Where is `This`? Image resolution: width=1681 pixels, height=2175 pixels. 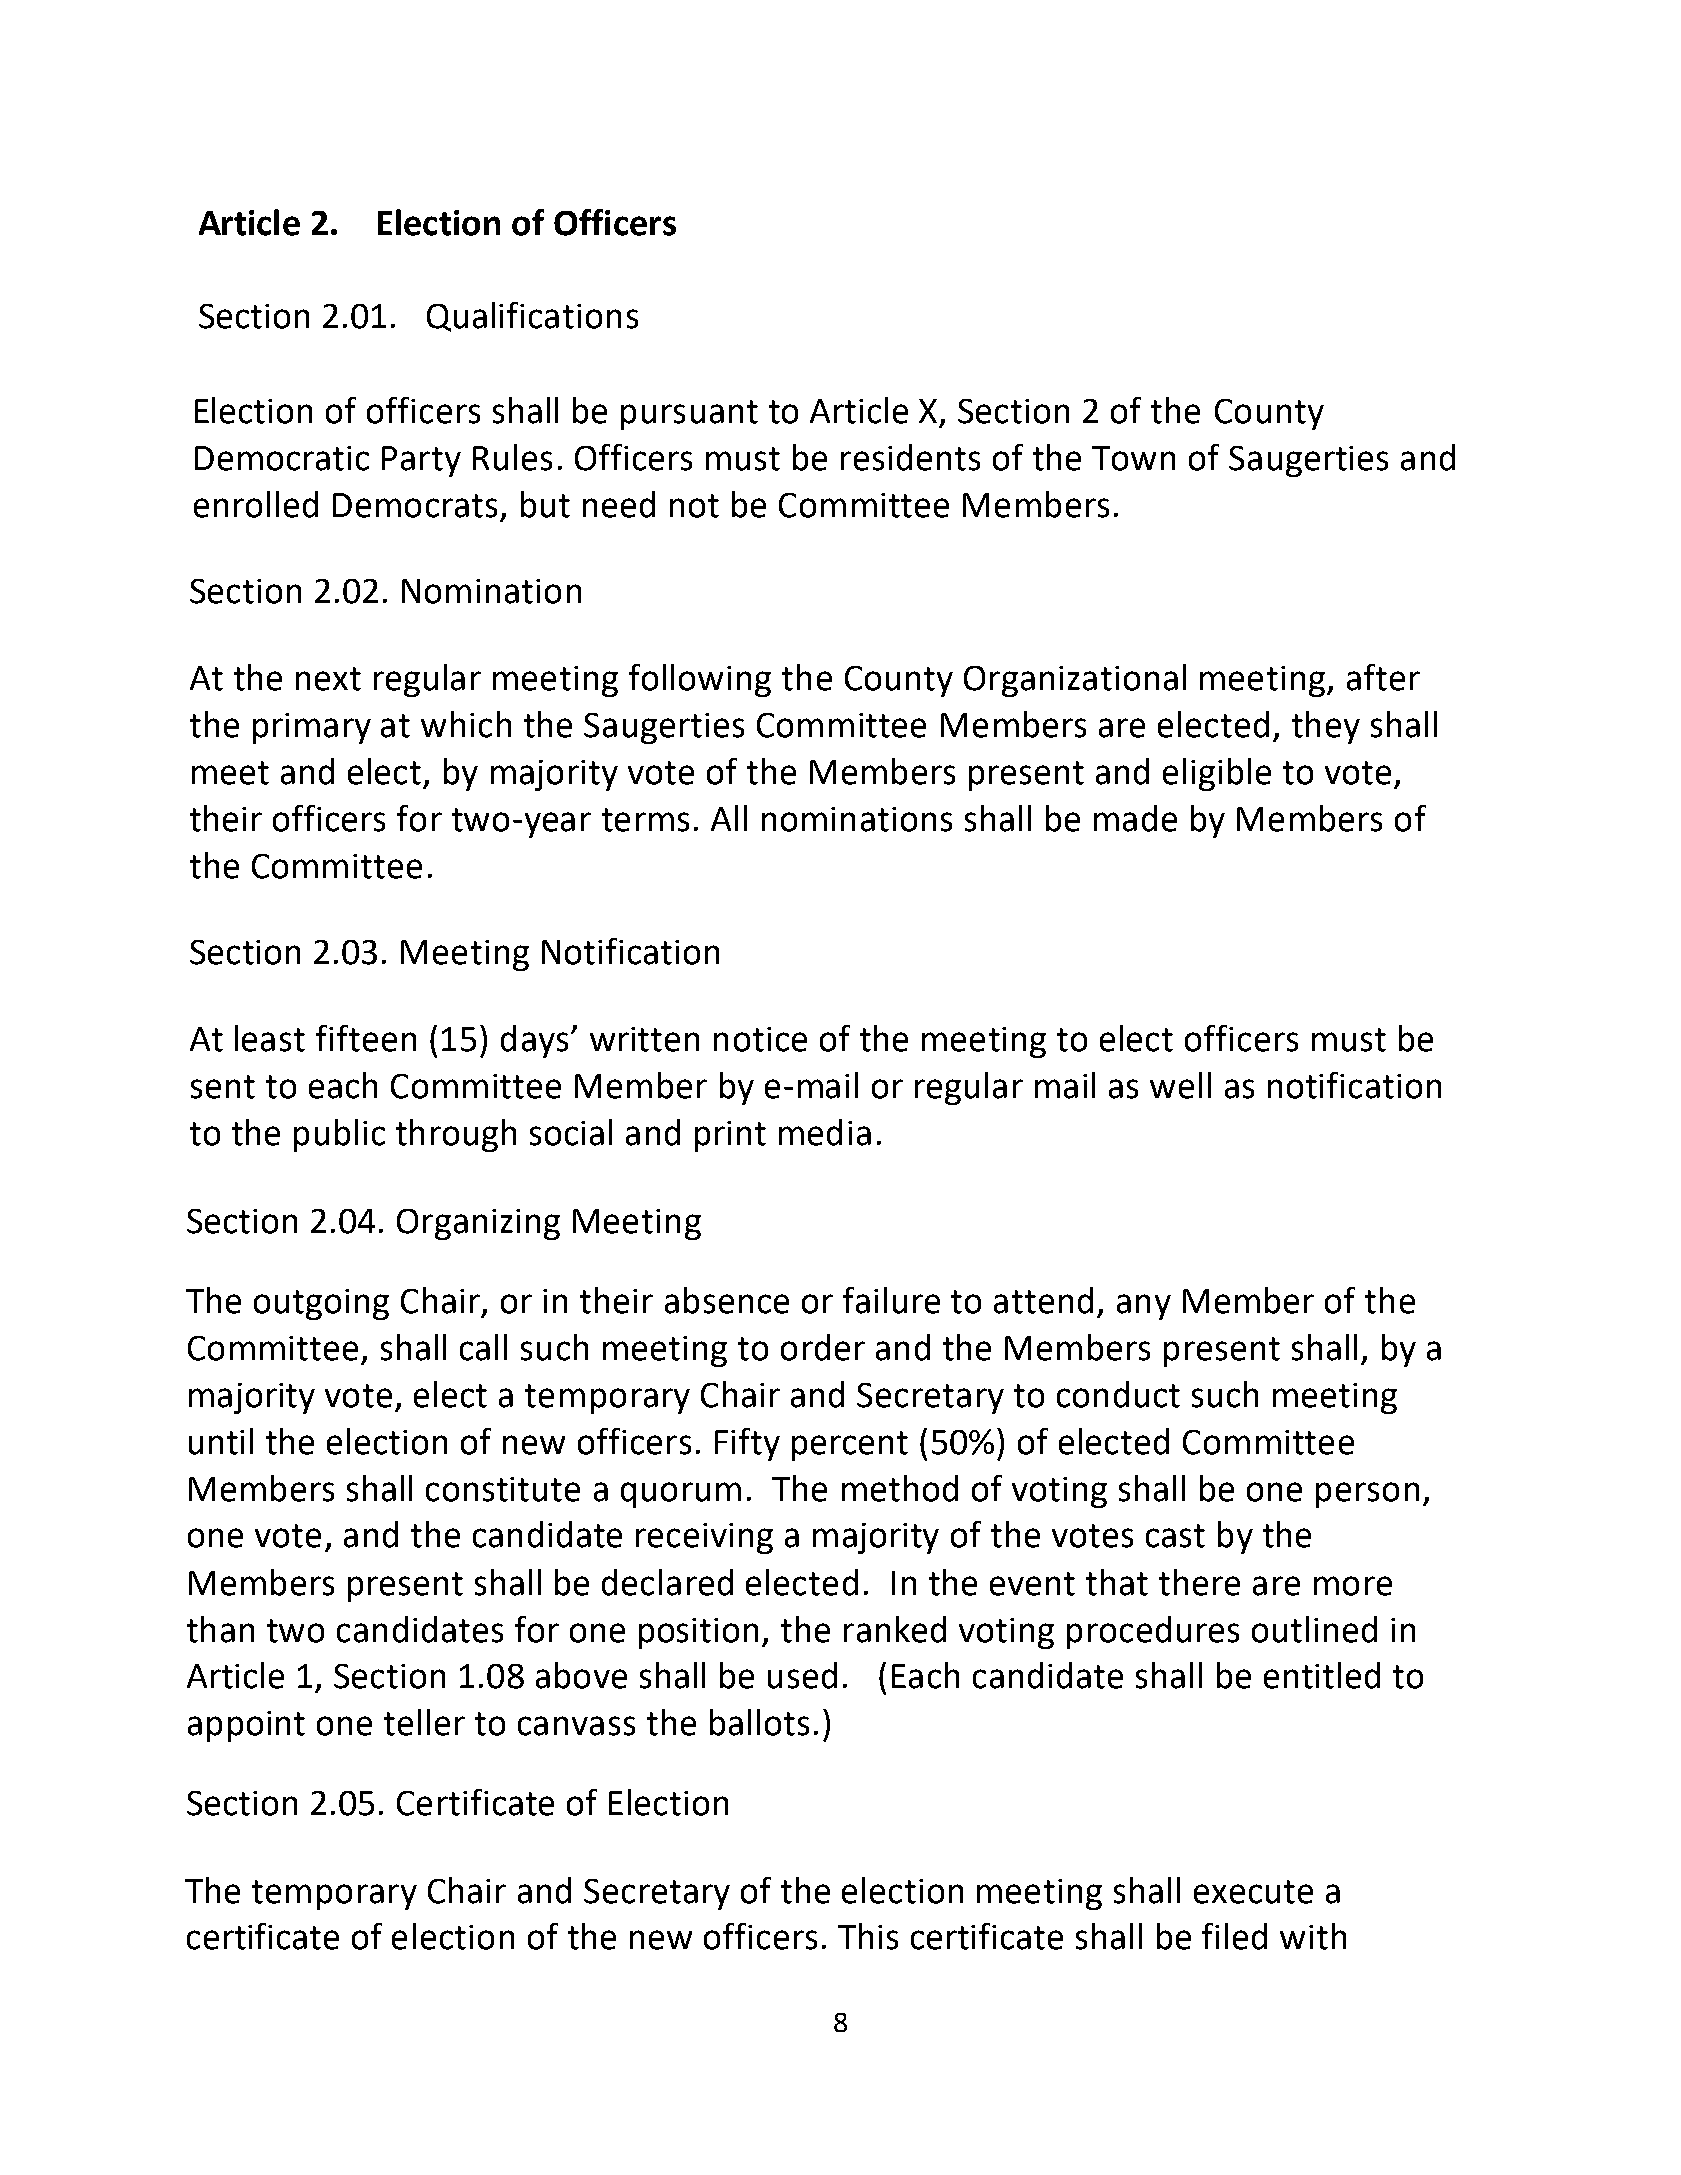 This is located at coordinates (868, 1936).
